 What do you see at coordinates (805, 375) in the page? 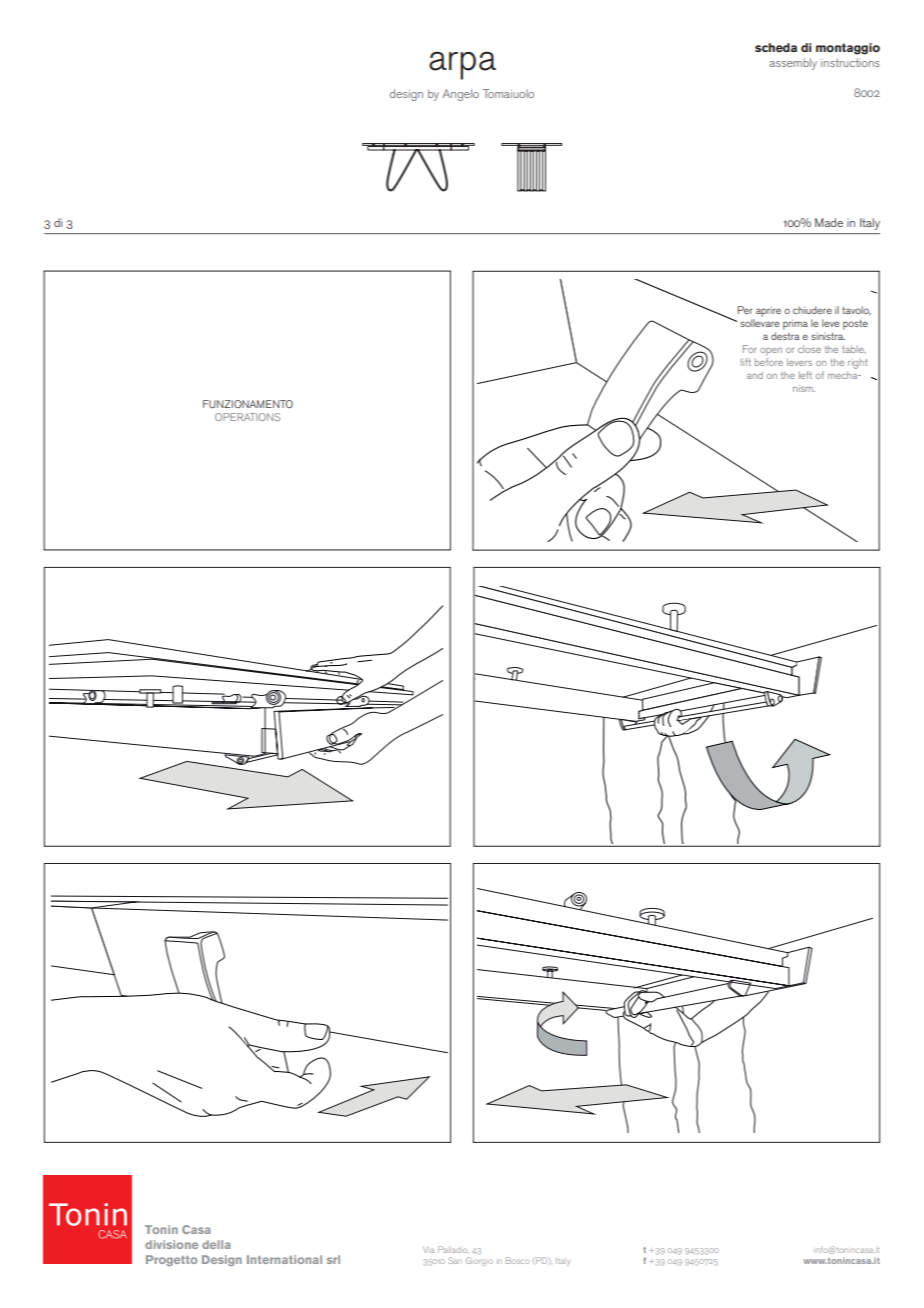
I see `left` at bounding box center [805, 375].
